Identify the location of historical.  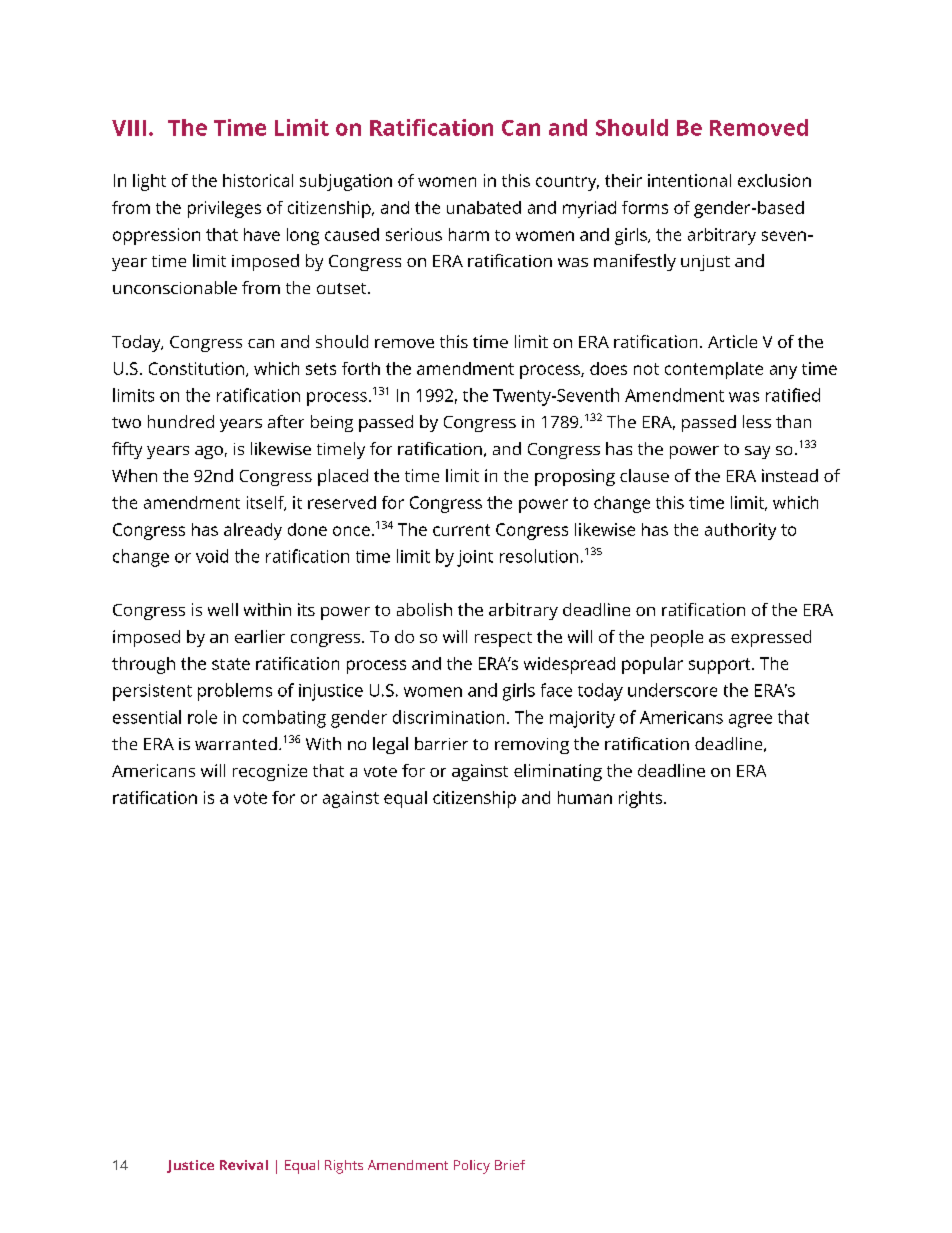
(258, 180).
